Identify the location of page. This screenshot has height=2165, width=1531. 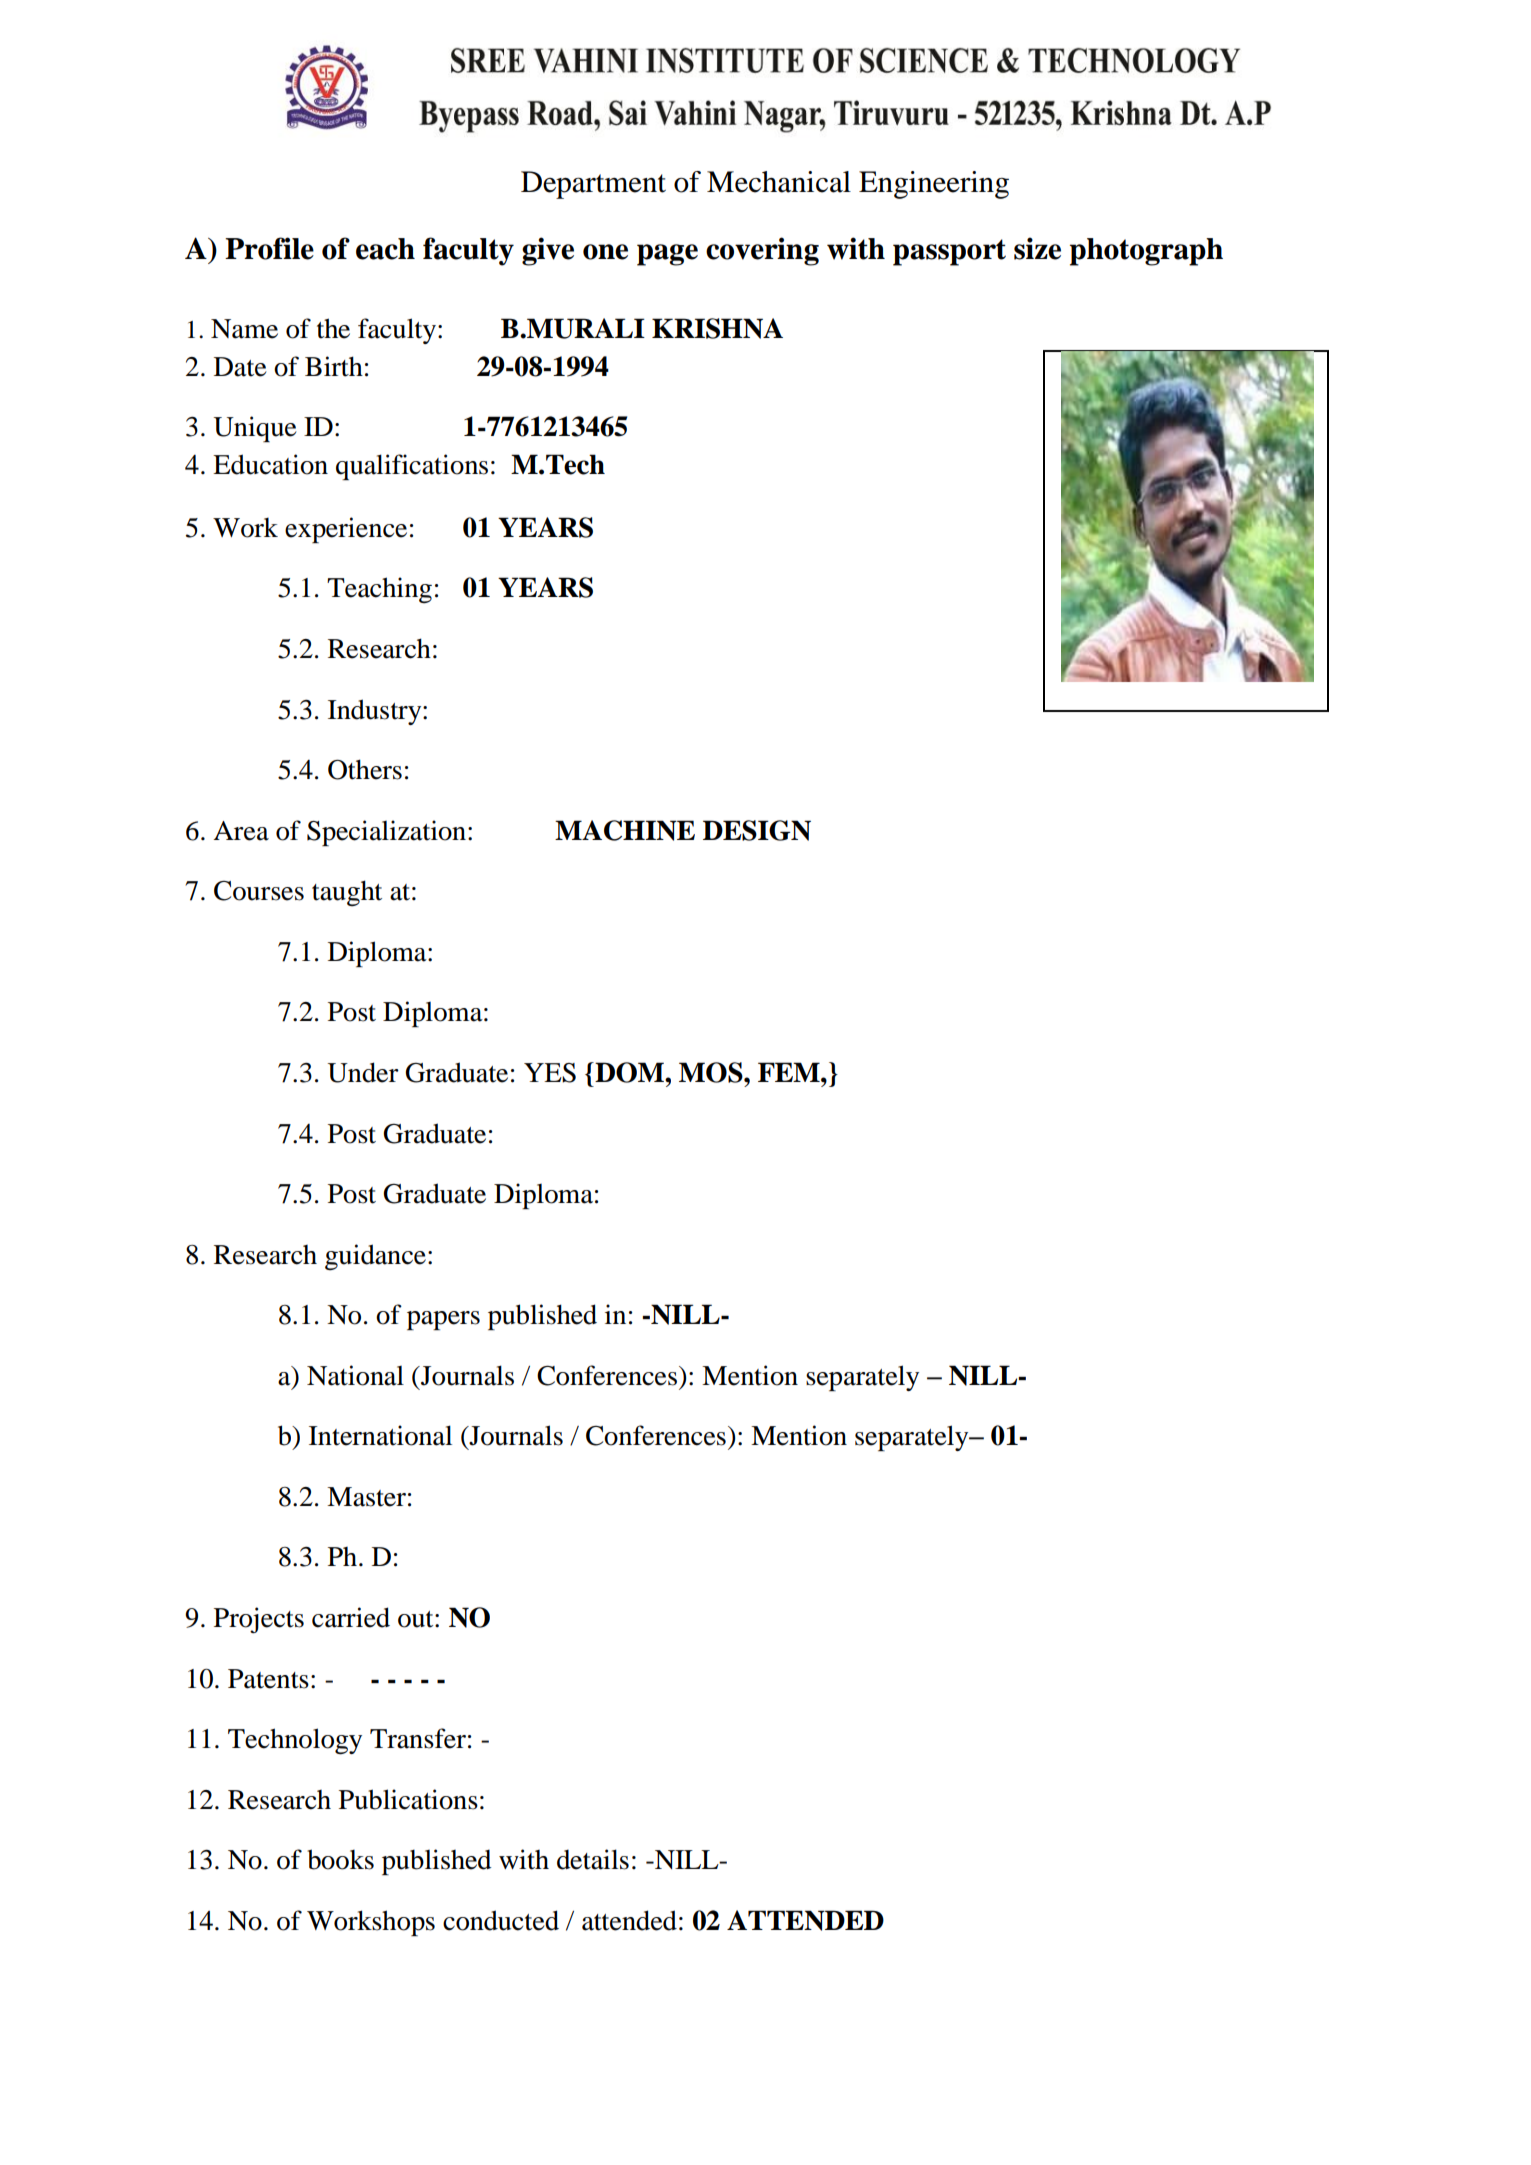
(667, 255).
